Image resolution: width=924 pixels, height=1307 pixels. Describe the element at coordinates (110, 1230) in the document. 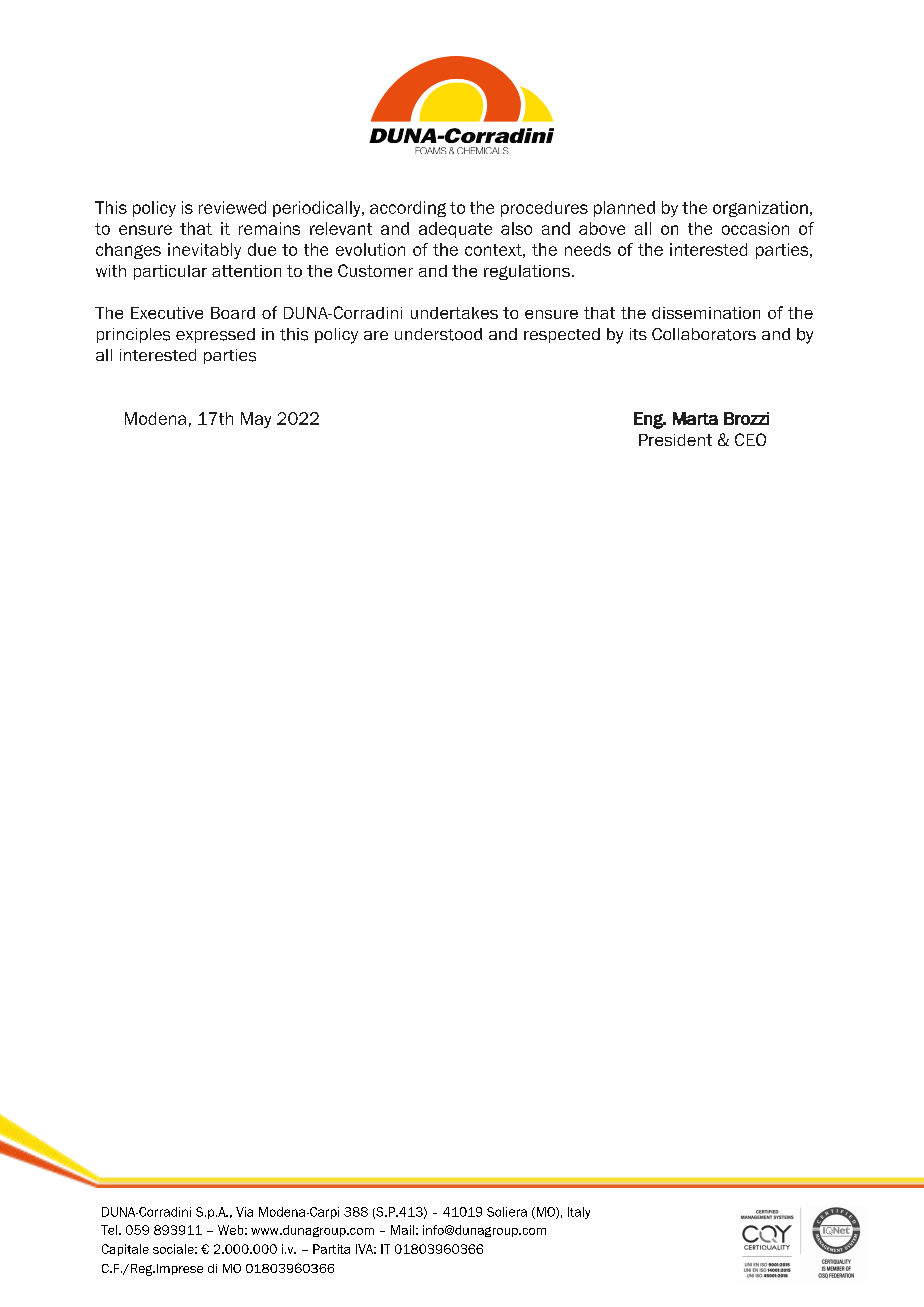

I see `Tel` at that location.
